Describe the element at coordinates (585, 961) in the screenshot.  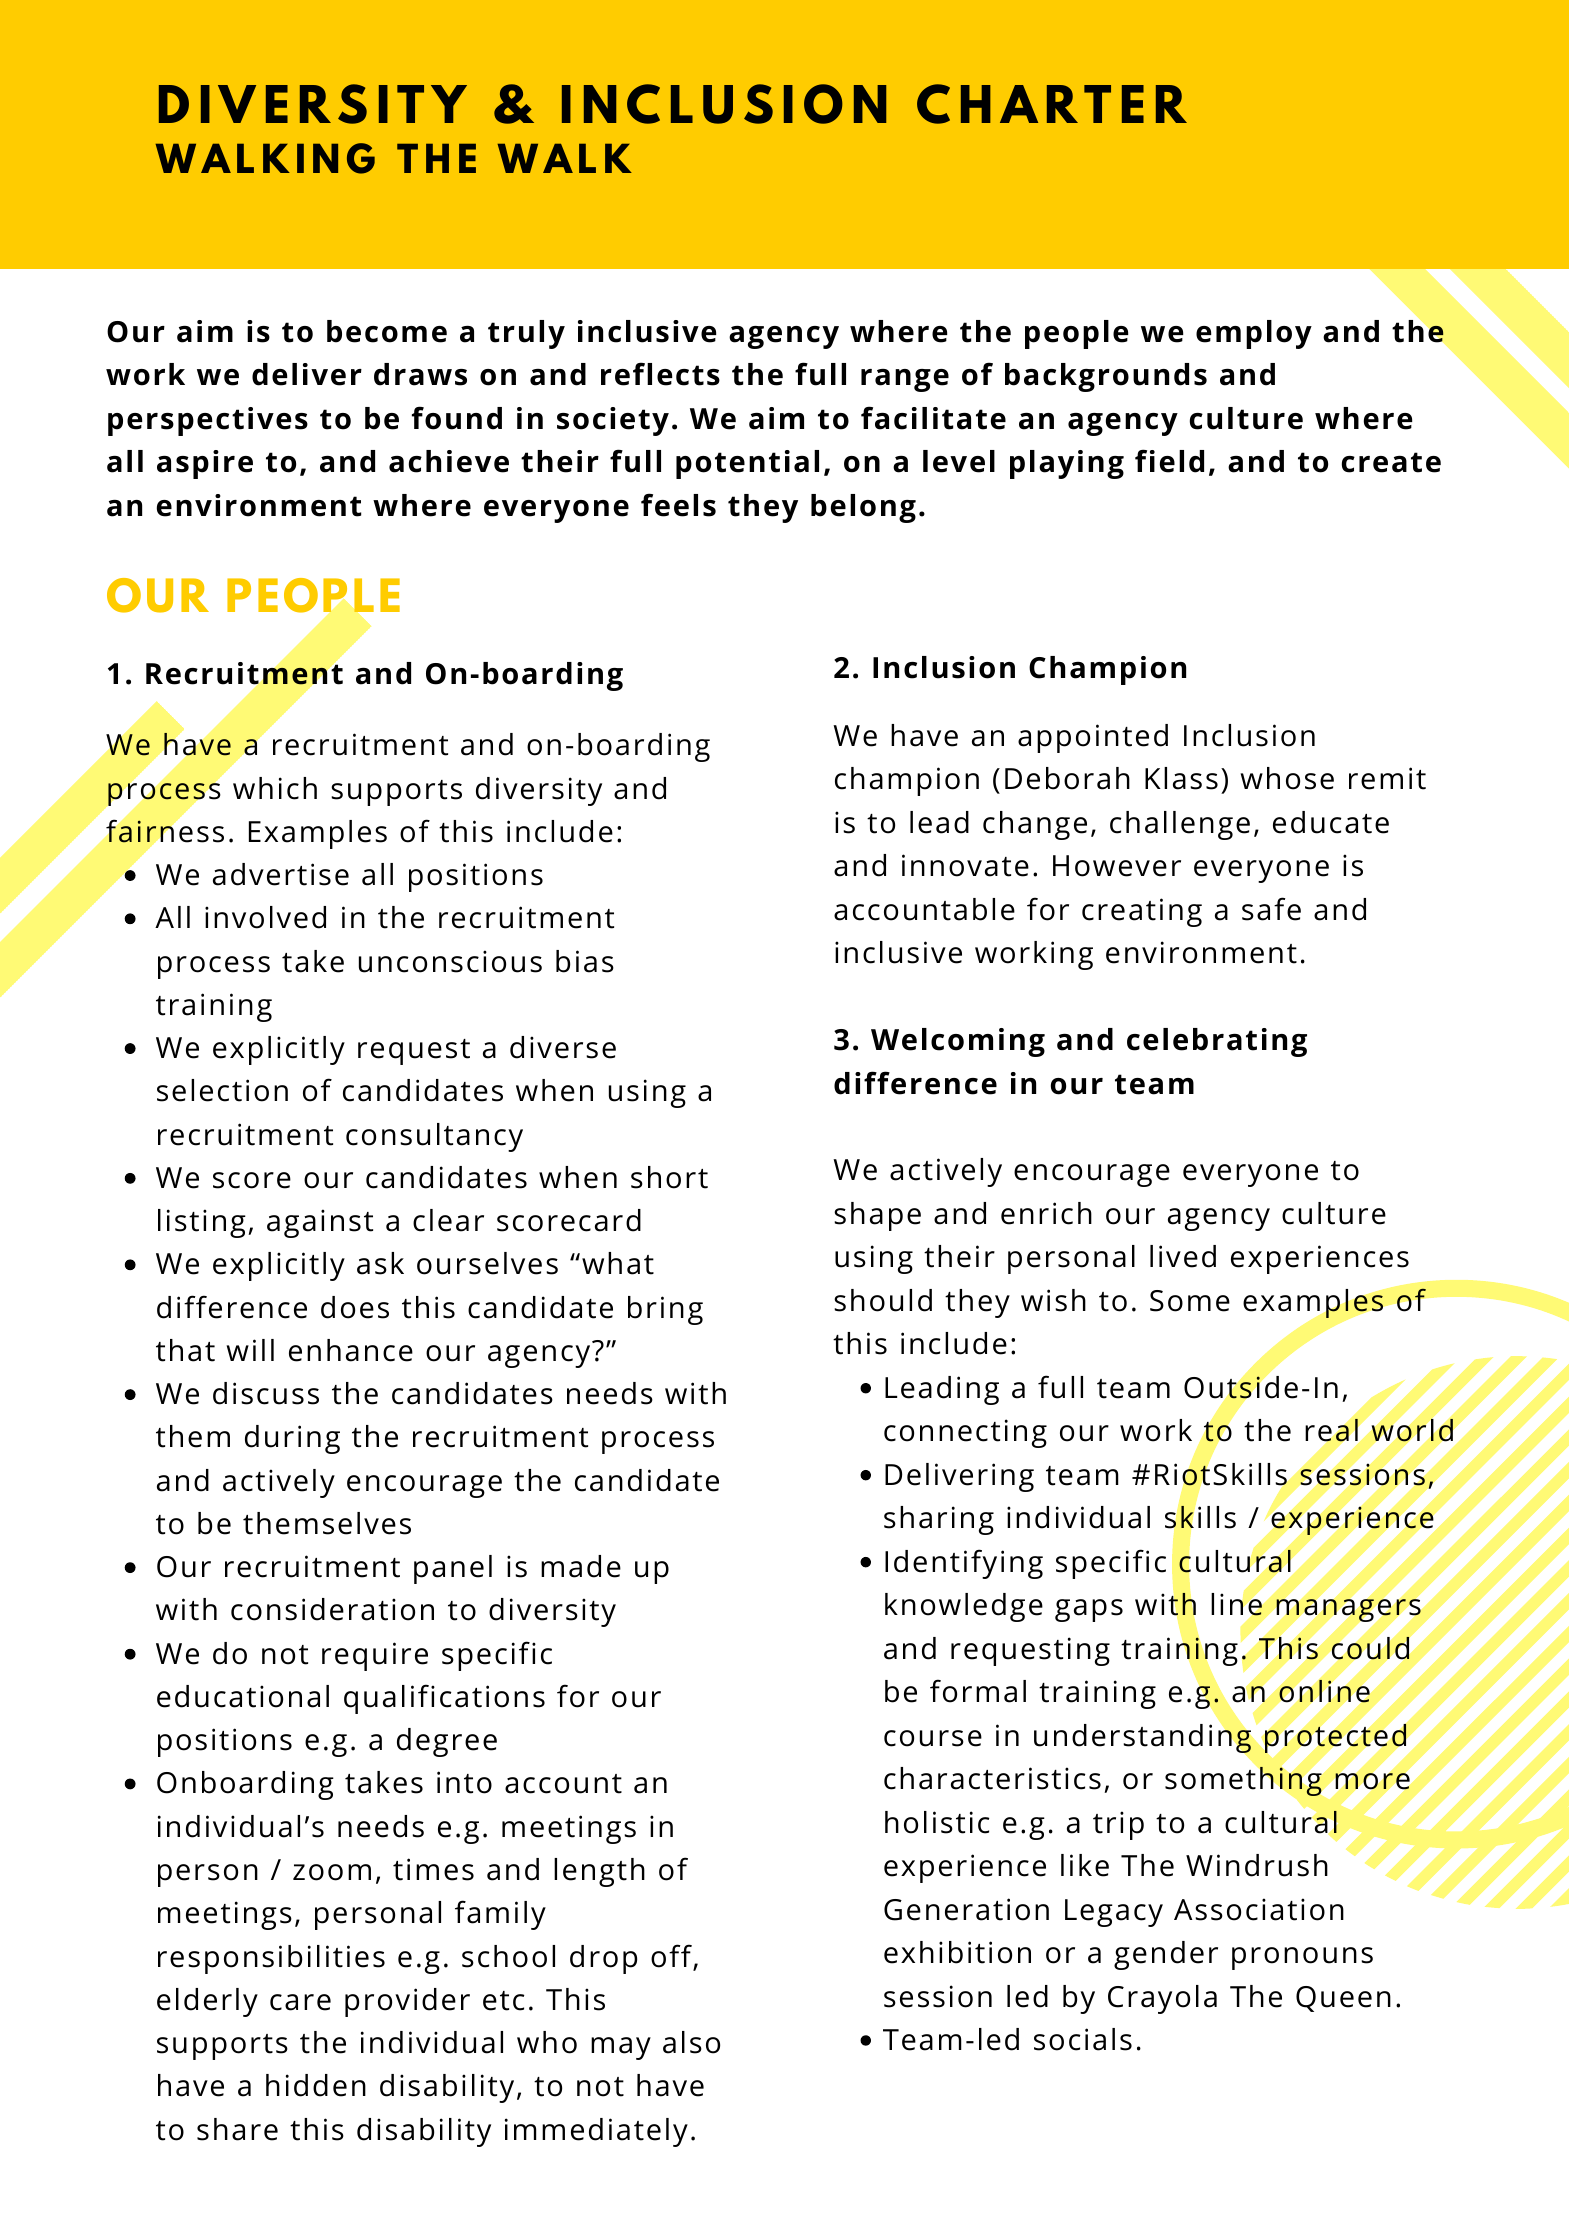
I see `bias` at that location.
